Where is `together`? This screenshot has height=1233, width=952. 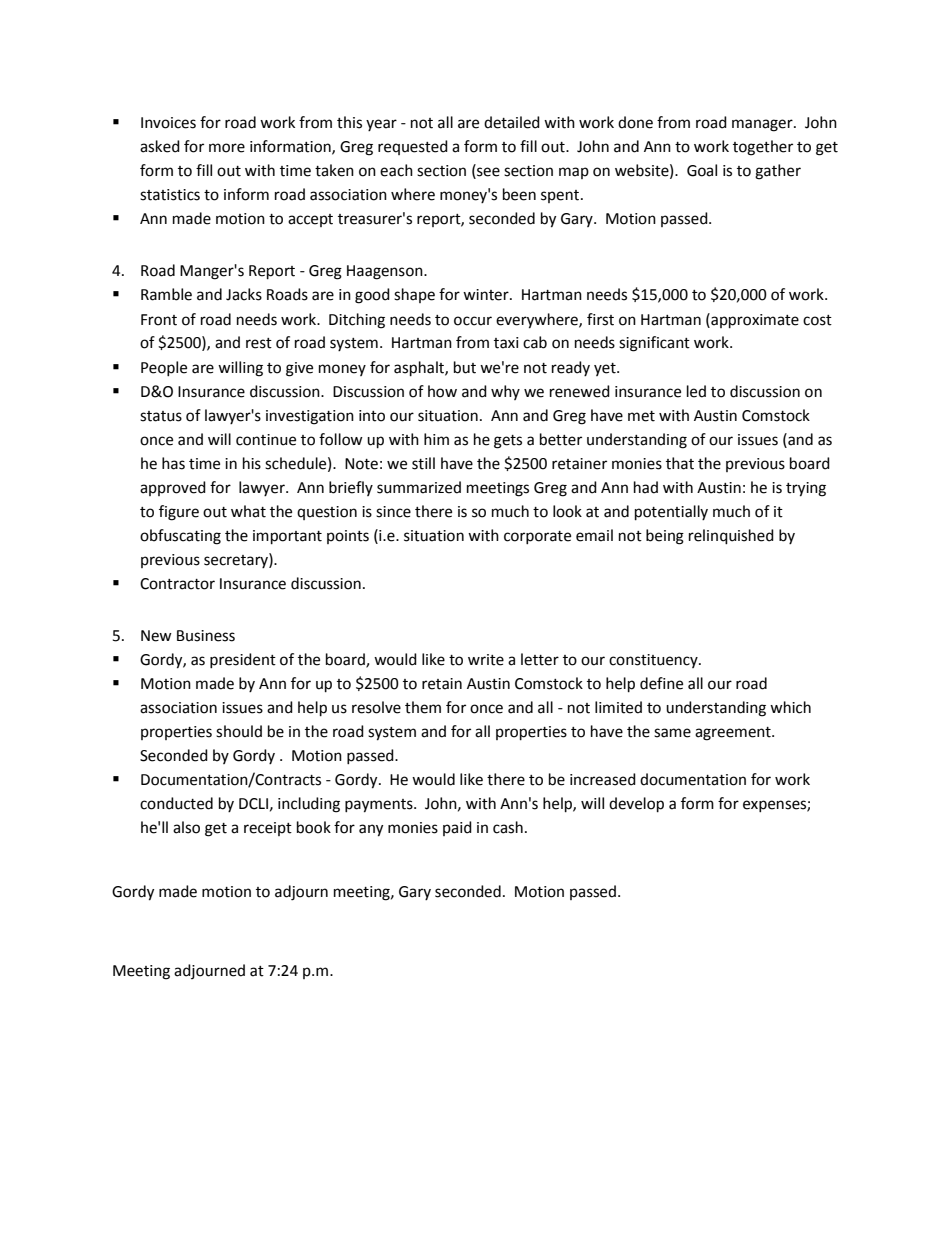
together is located at coordinates (763, 148).
